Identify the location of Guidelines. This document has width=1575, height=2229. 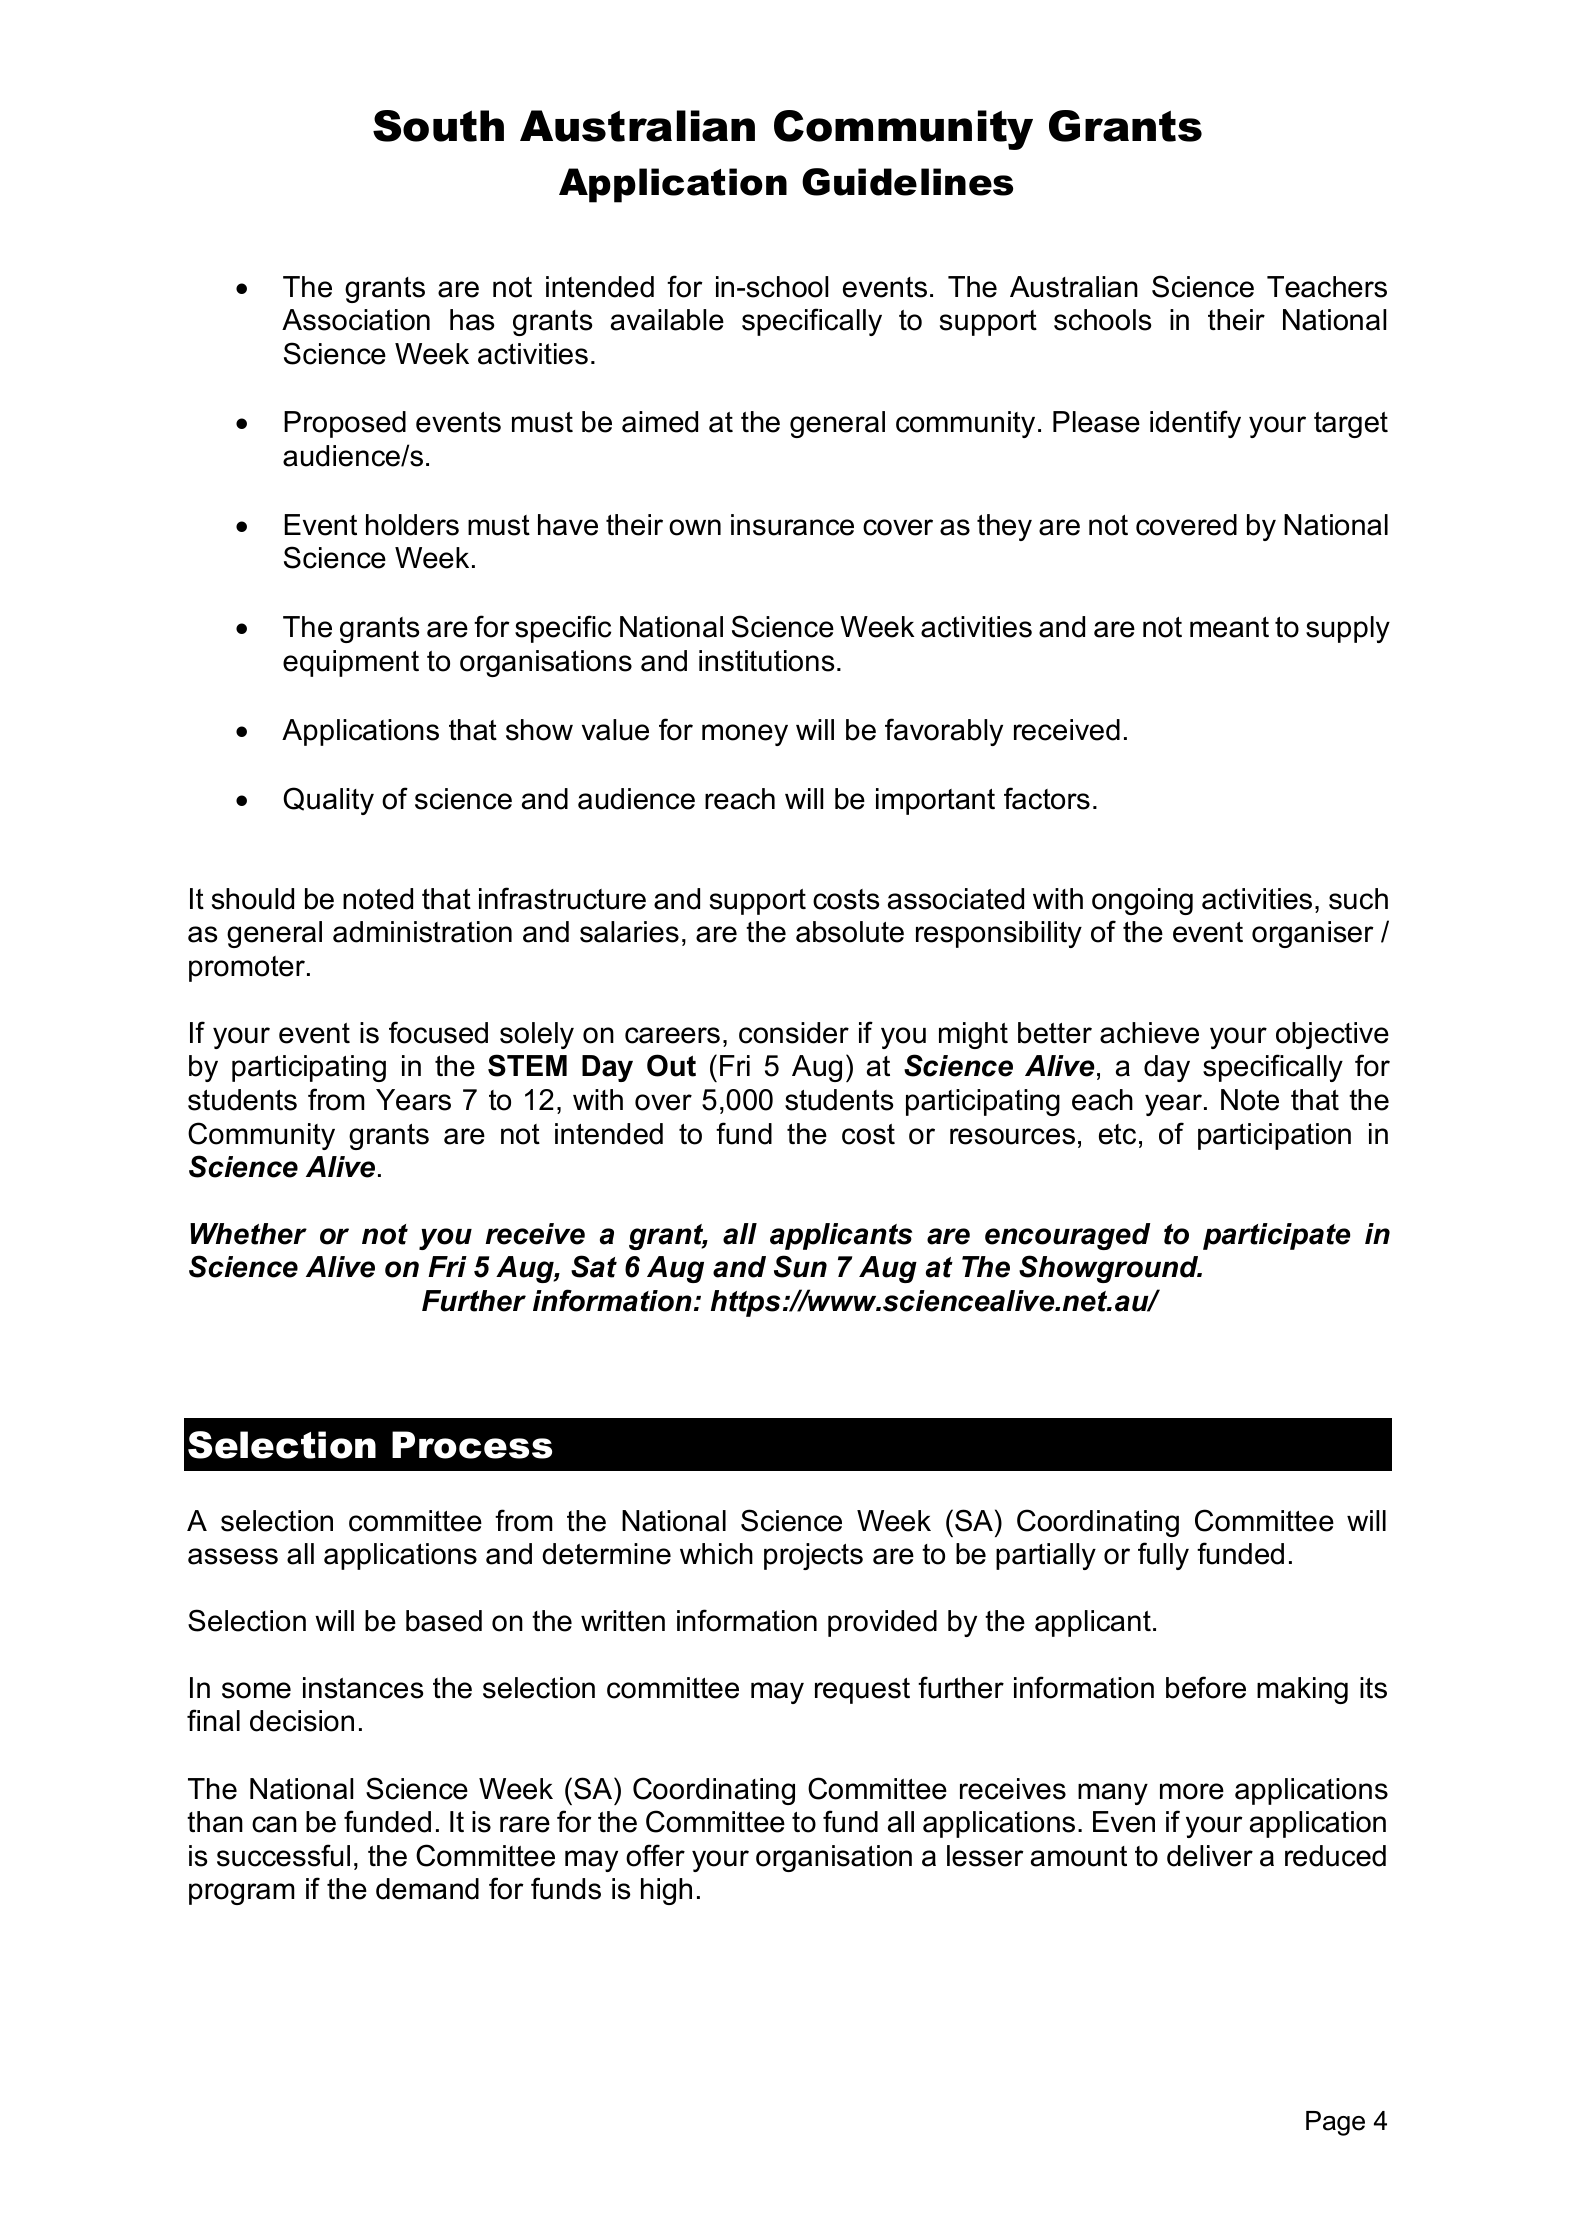
(907, 182).
